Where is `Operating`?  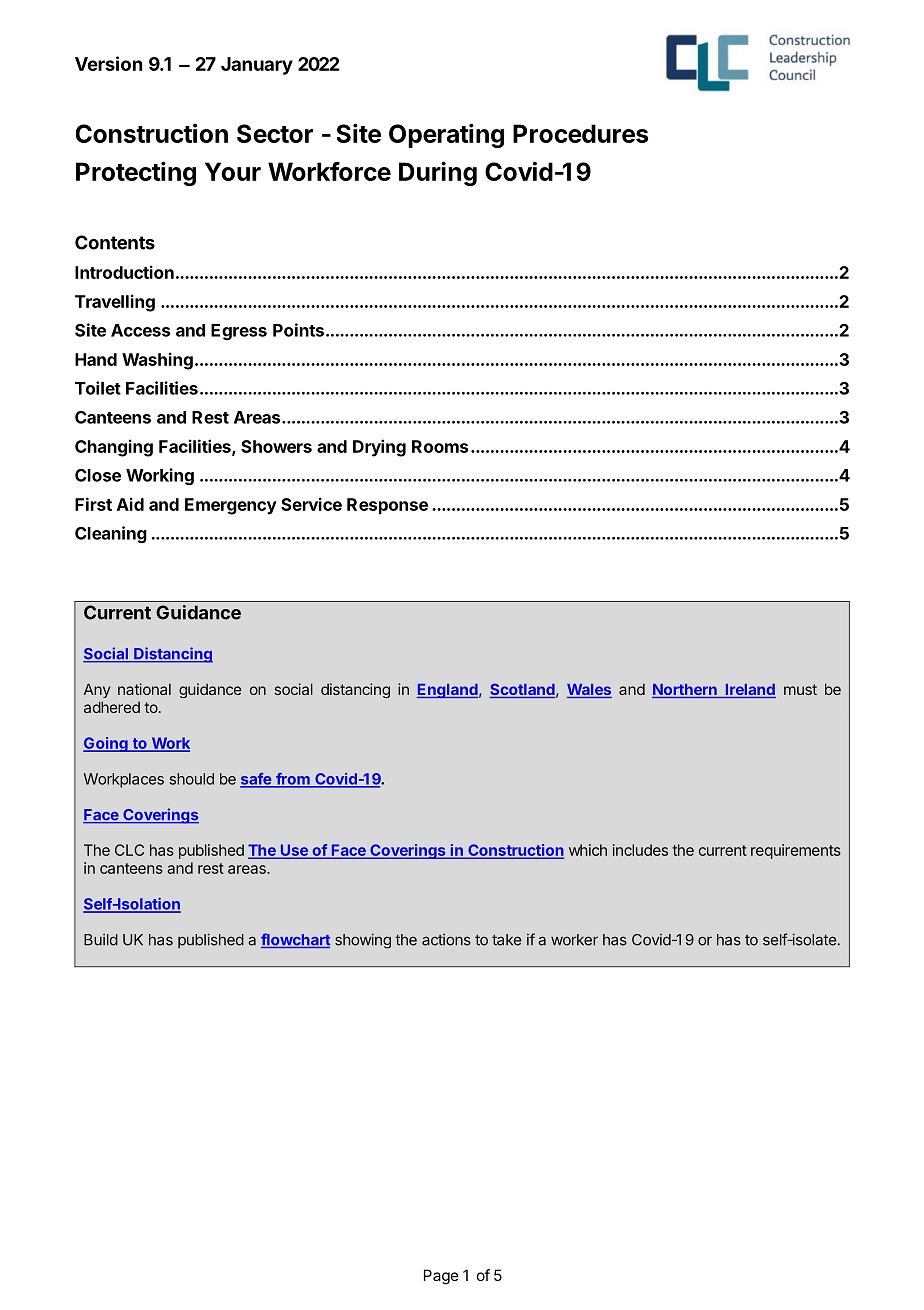 Operating is located at coordinates (446, 135).
